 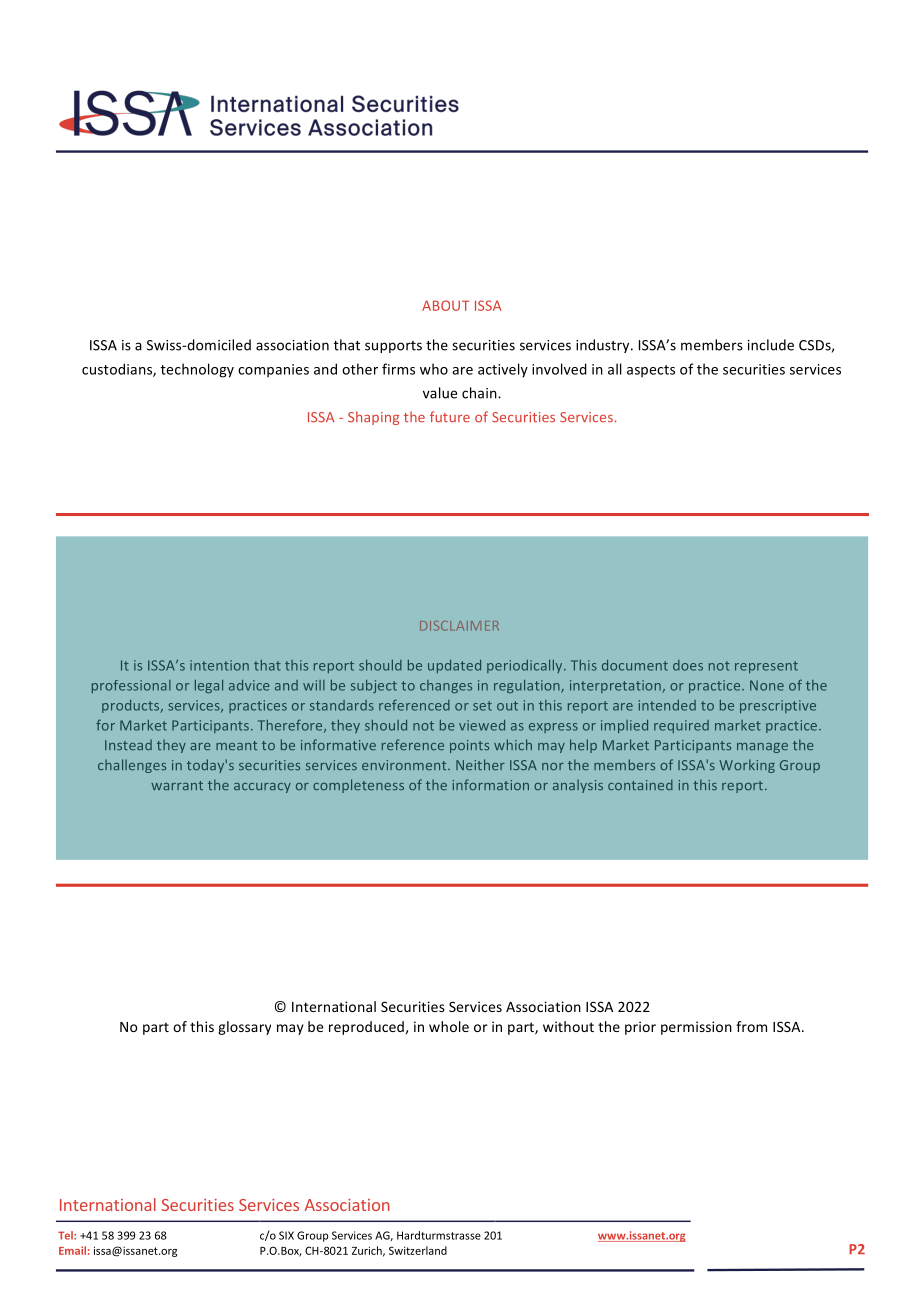 I want to click on glossary, so click(x=244, y=1028).
